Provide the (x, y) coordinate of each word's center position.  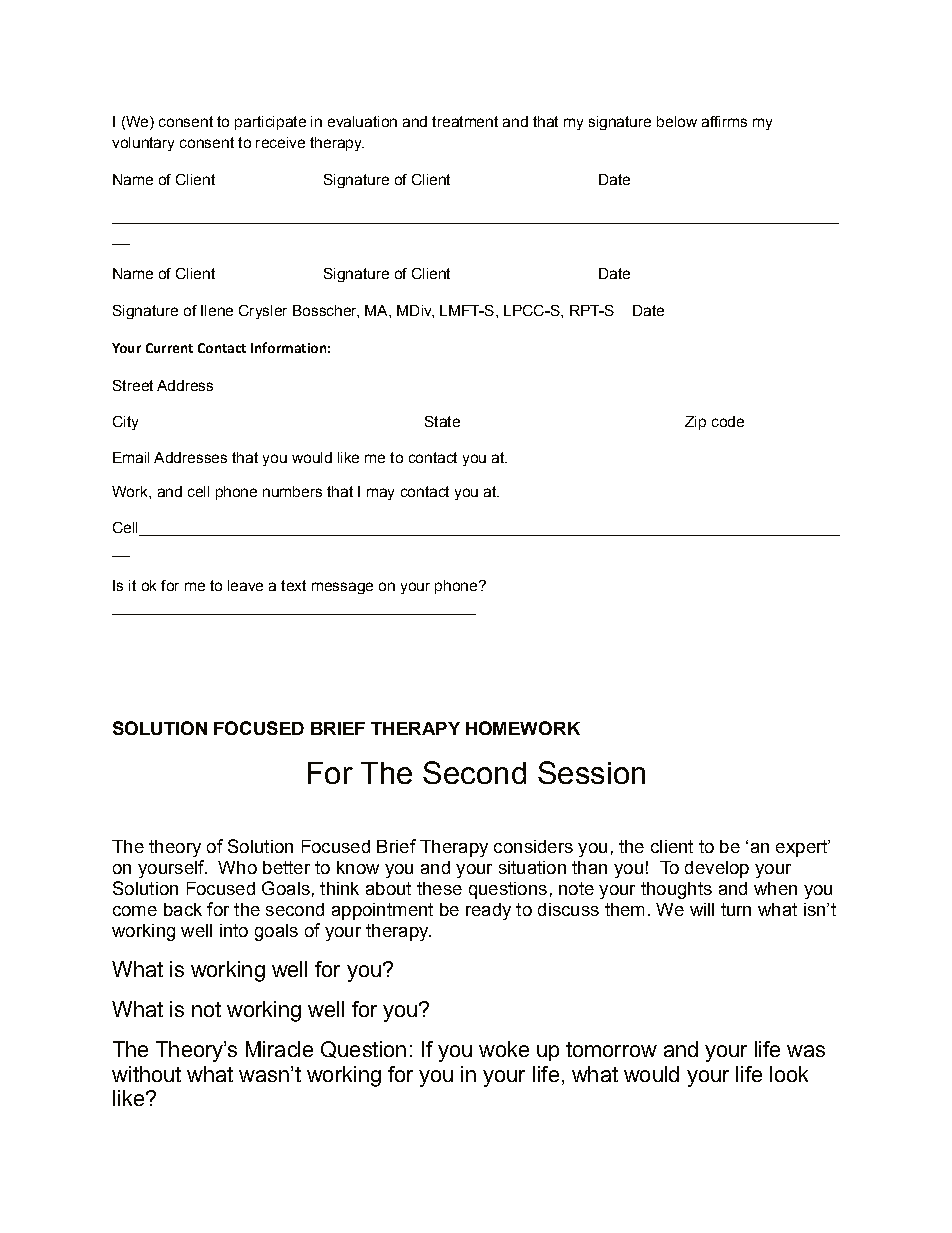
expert (803, 848)
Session (591, 772)
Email (131, 457)
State (442, 421)
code (728, 421)
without (146, 1074)
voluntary (143, 144)
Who (237, 867)
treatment (465, 121)
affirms (724, 121)
